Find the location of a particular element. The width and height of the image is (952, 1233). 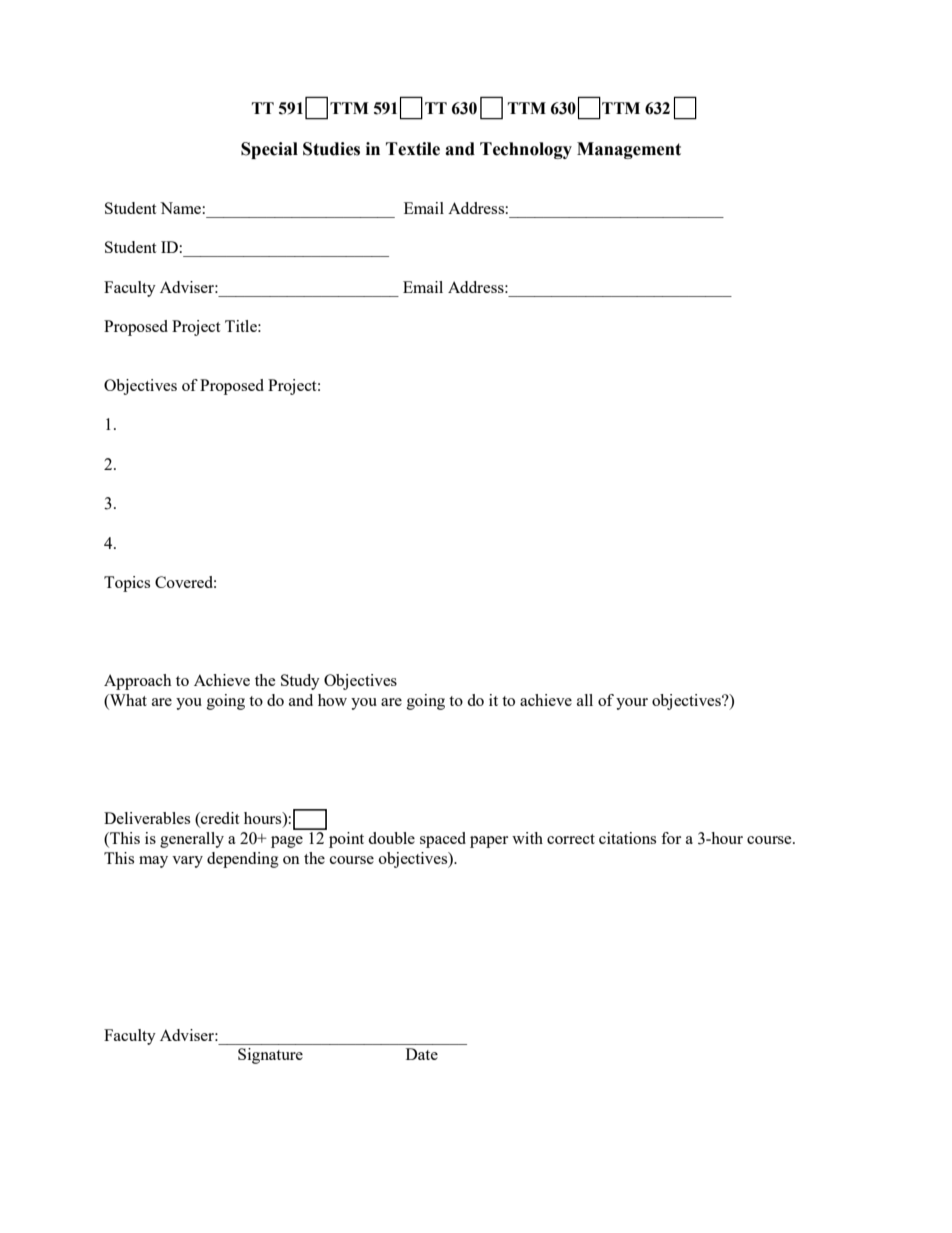

Management is located at coordinates (629, 150).
